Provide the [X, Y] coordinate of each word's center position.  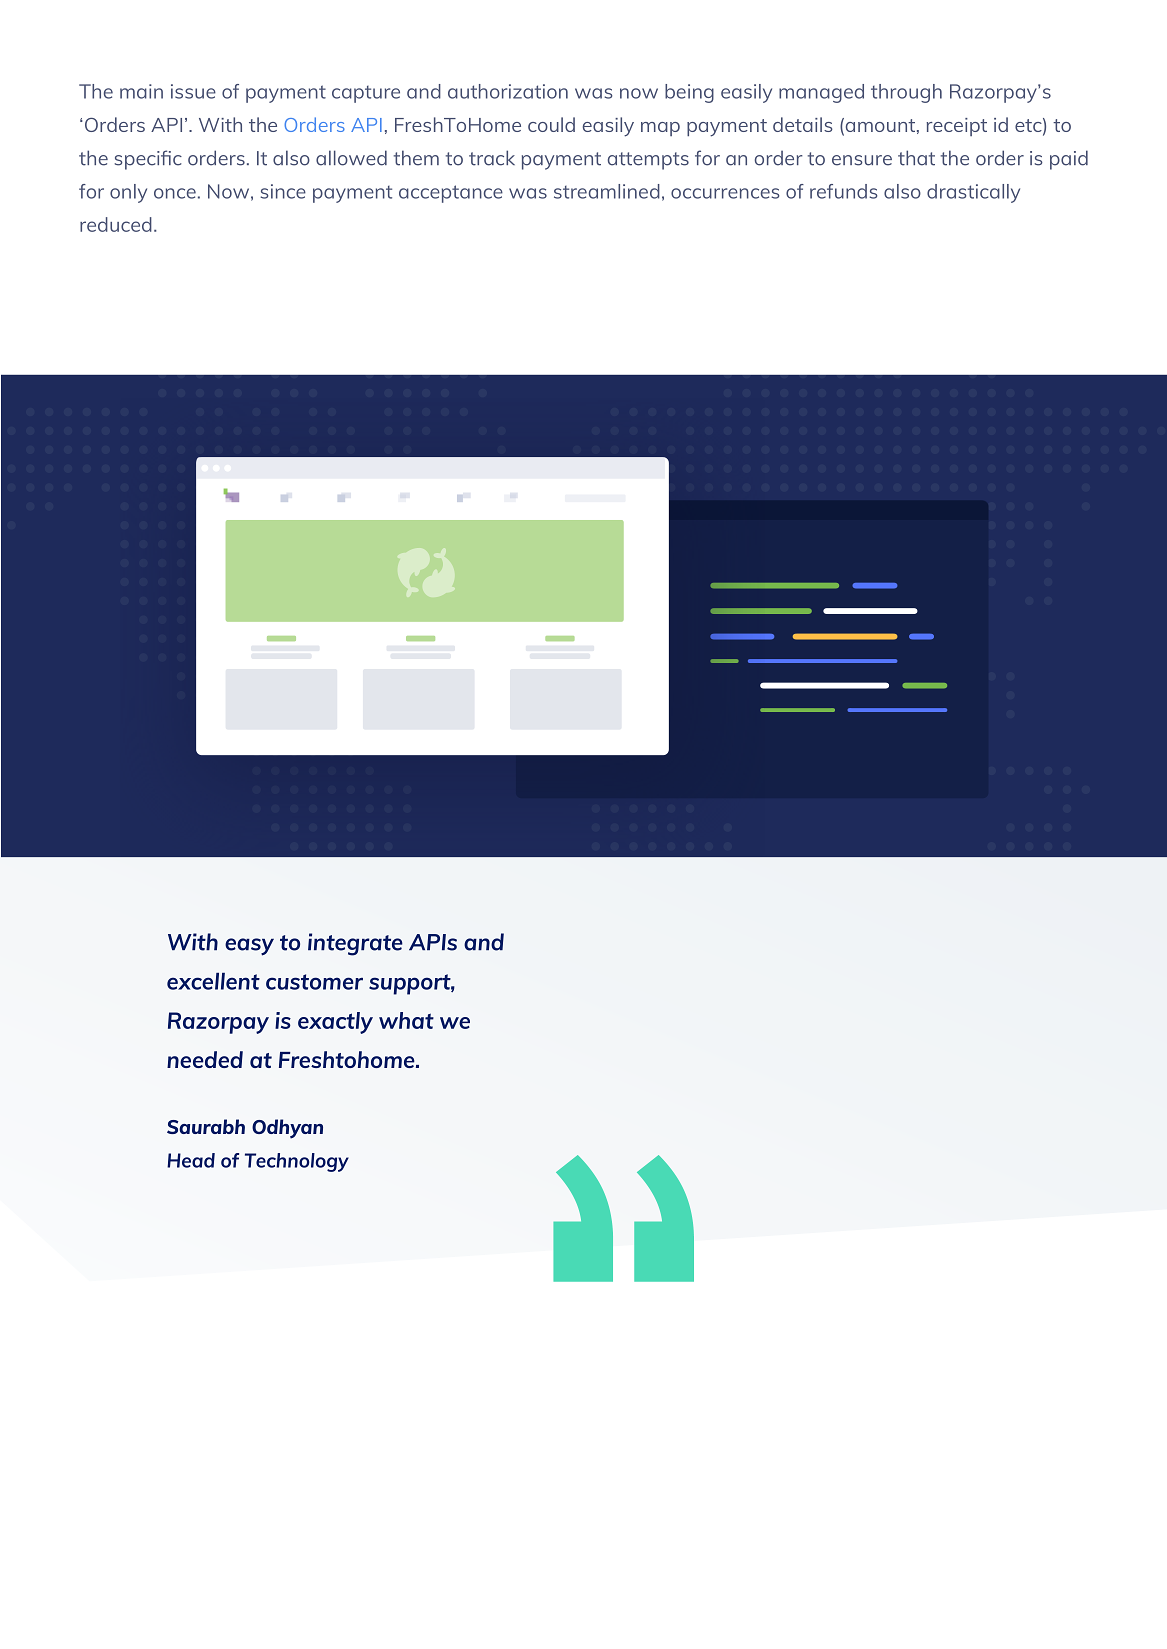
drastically [973, 193]
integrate [355, 944]
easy [249, 947]
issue [193, 91]
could [551, 124]
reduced [116, 224]
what [406, 1020]
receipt [956, 127]
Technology [297, 1162]
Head [191, 1160]
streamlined [607, 191]
